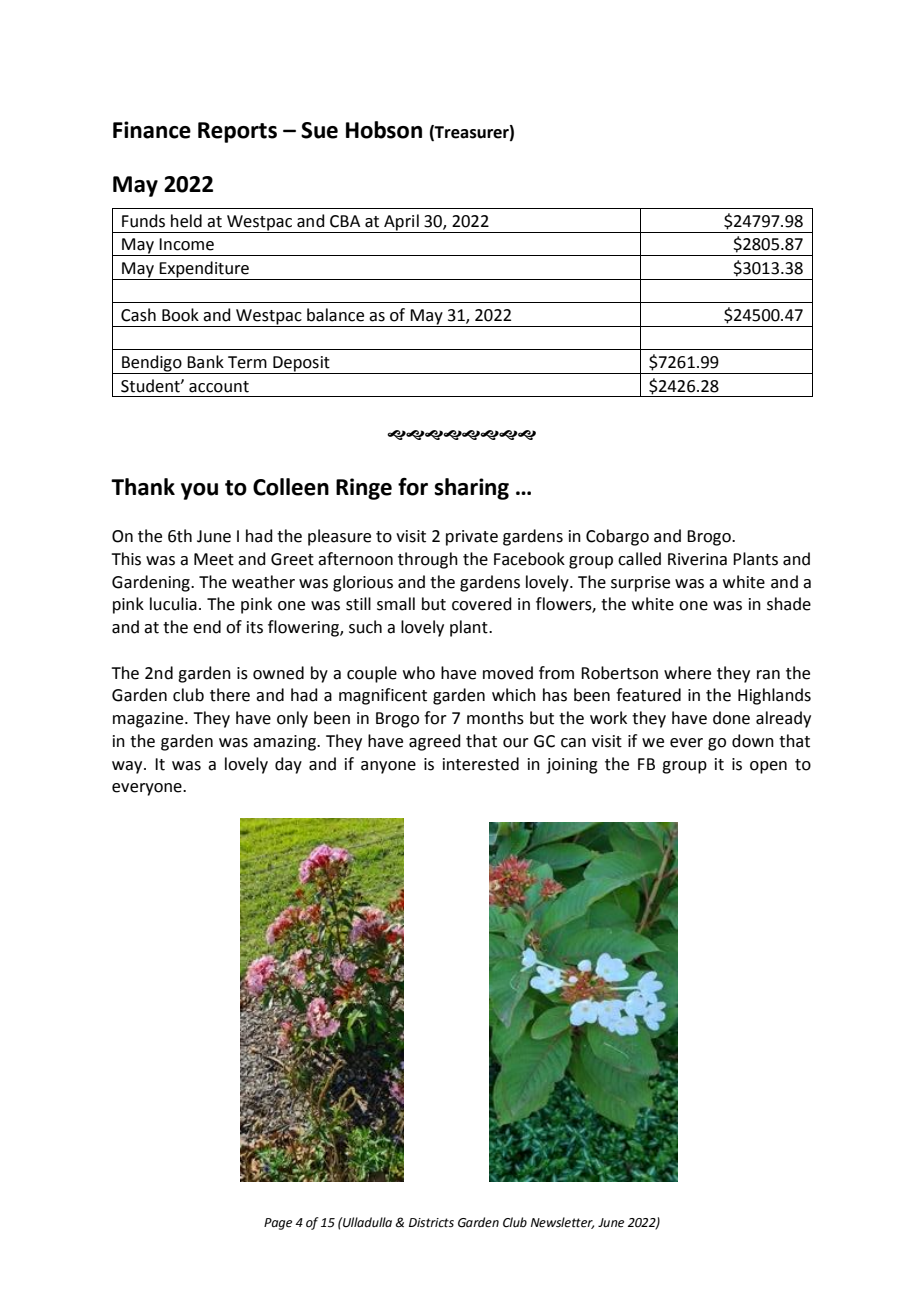 The image size is (924, 1307). I want to click on there, so click(230, 695).
